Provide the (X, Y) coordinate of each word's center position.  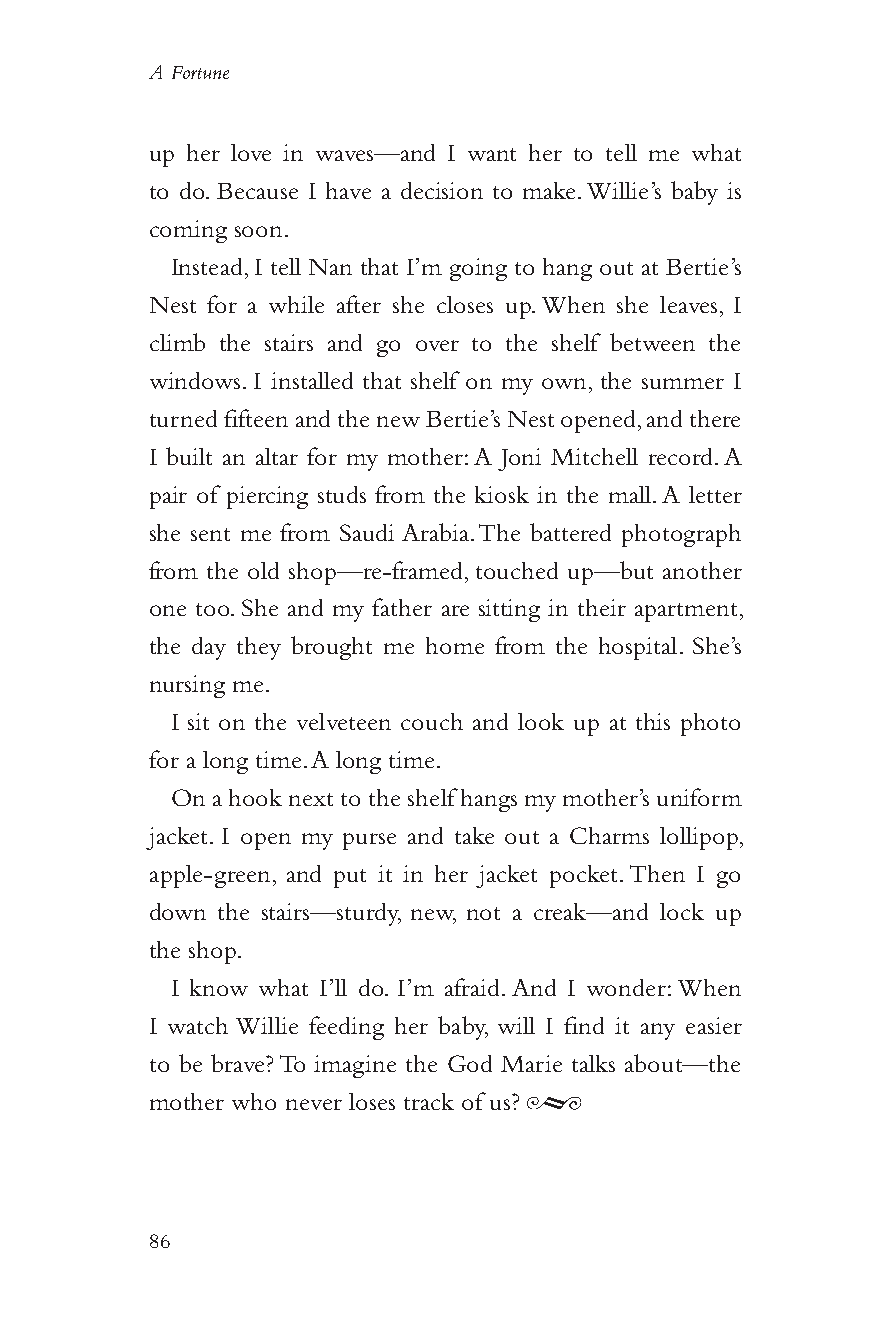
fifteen (256, 418)
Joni (519, 459)
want (492, 154)
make (551, 190)
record (680, 456)
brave (239, 1063)
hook (255, 797)
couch (432, 721)
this (653, 721)
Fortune (200, 72)
